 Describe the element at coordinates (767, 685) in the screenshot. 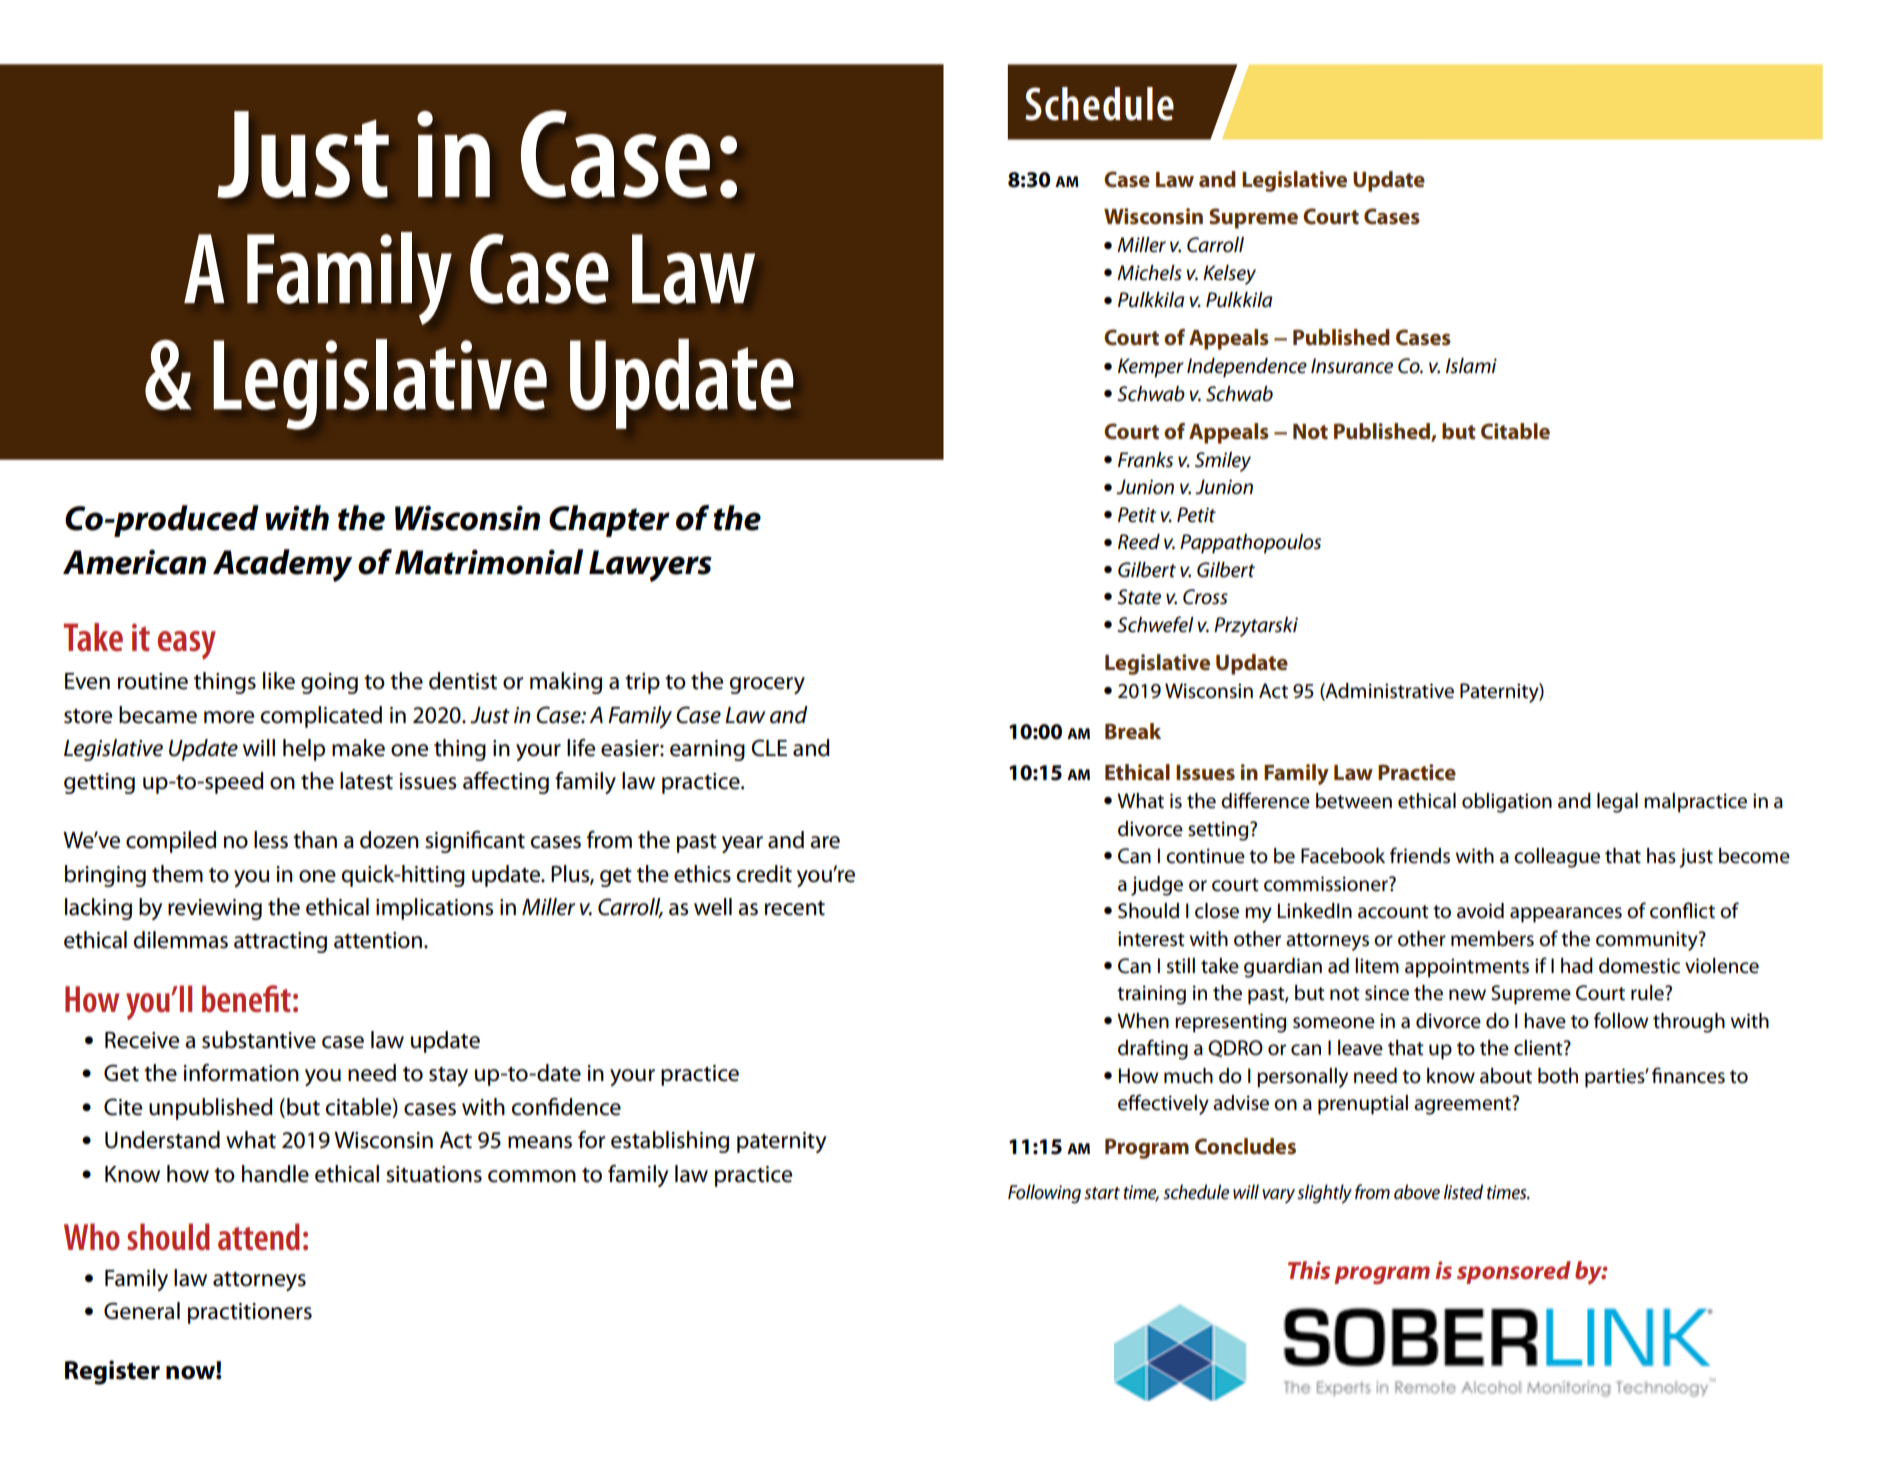

I see `grocery` at that location.
